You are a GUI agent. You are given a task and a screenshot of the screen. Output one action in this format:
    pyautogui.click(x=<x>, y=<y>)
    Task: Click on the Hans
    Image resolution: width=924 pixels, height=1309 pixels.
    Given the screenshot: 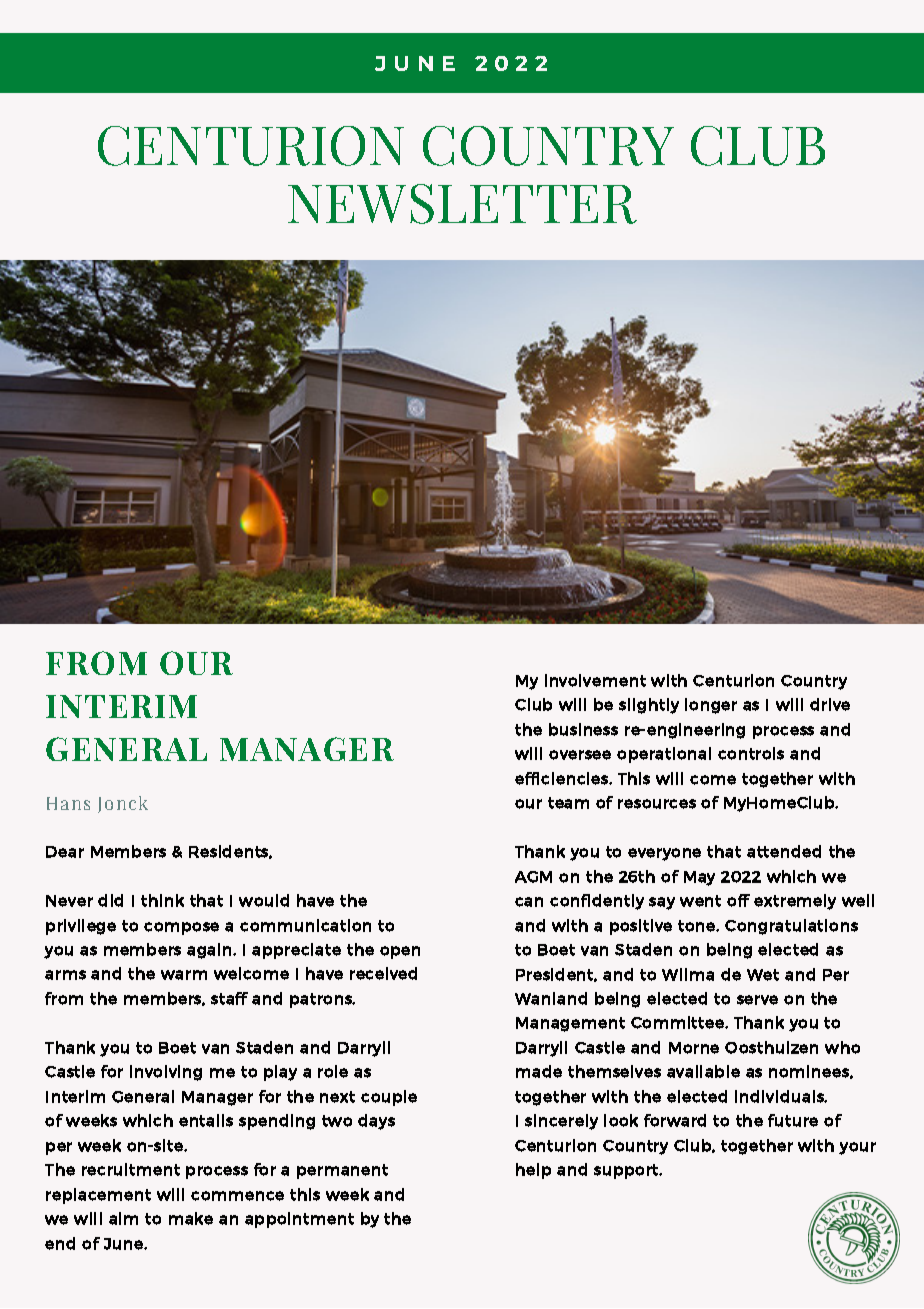 What is the action you would take?
    pyautogui.click(x=68, y=803)
